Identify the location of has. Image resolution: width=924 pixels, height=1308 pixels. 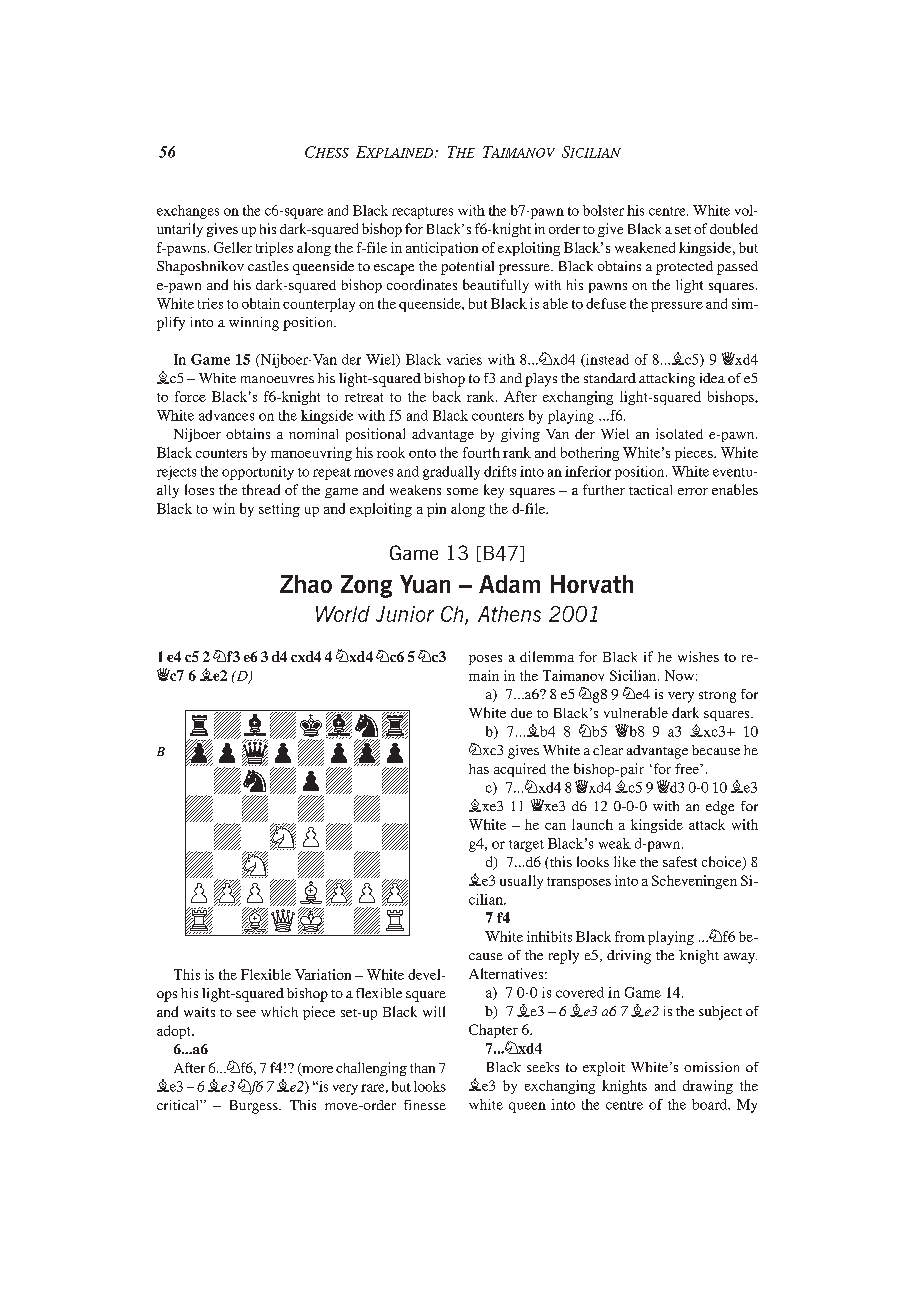
(479, 769).
